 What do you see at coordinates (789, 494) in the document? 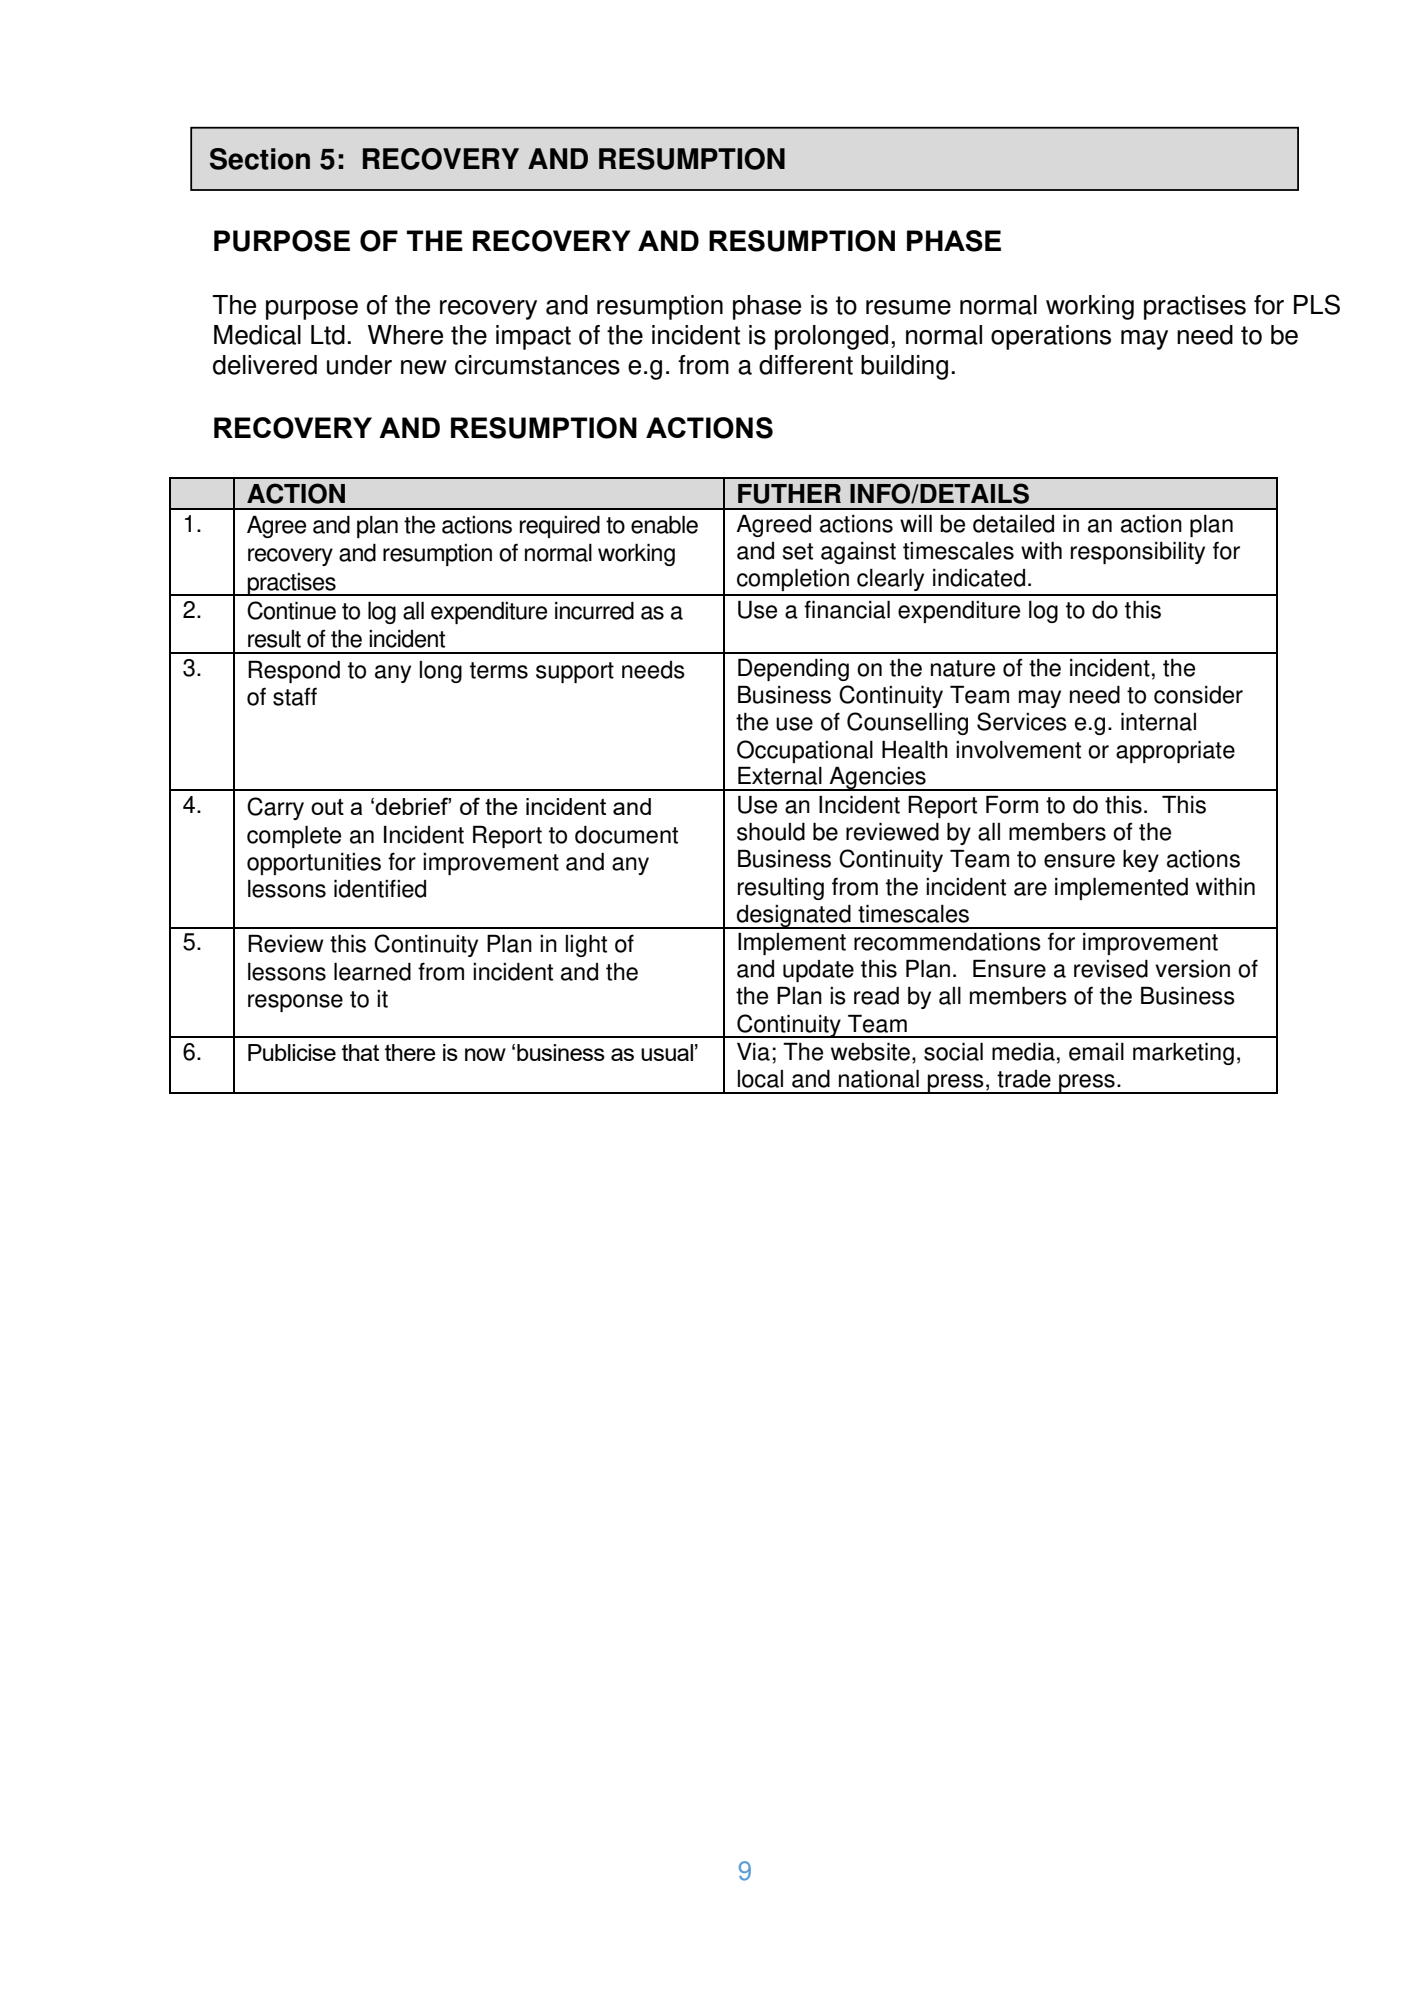
I see `FUTHER` at bounding box center [789, 494].
